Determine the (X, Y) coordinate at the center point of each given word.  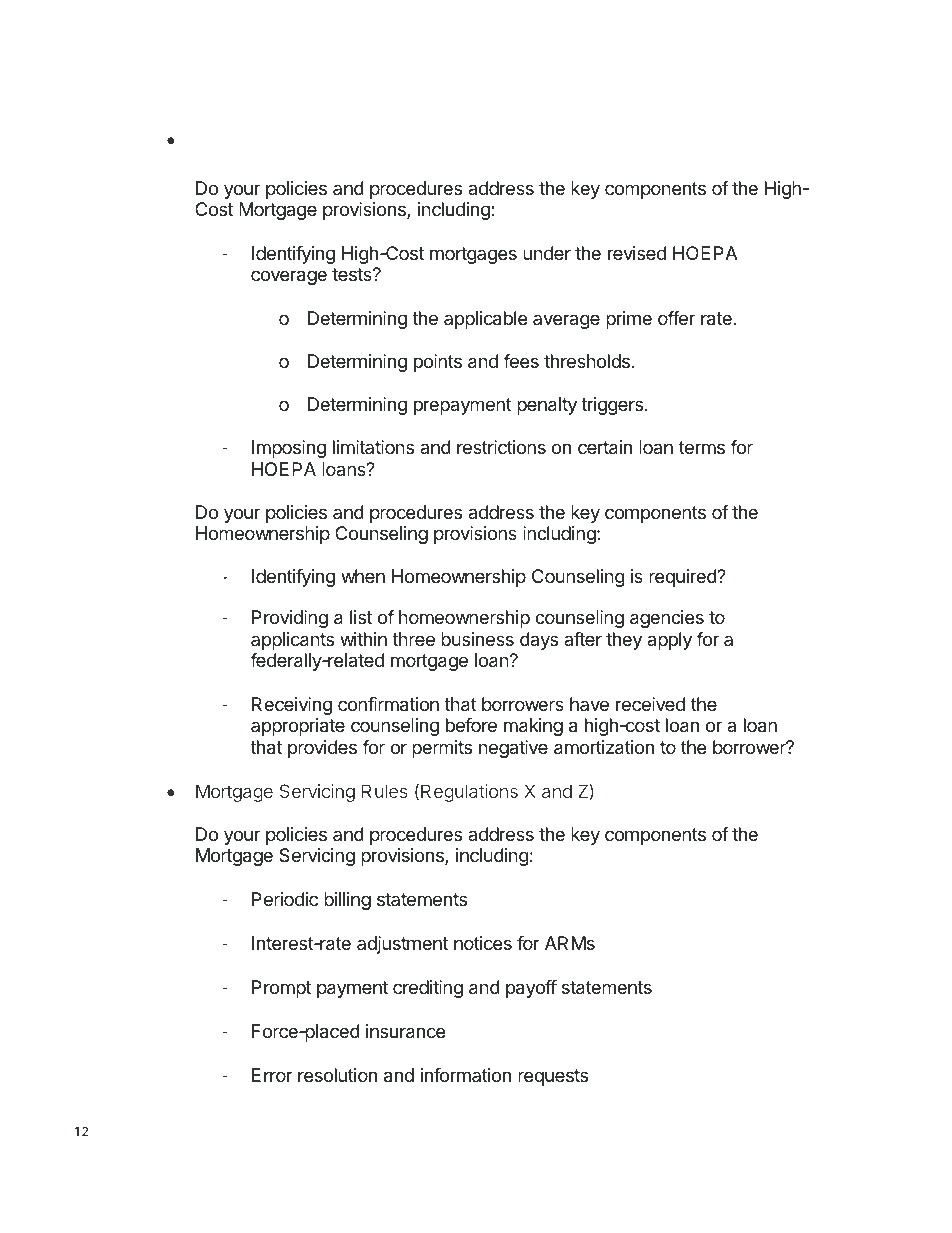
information (466, 1075)
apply (669, 641)
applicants (292, 641)
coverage (289, 277)
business (477, 639)
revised (637, 253)
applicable (485, 320)
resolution (337, 1075)
